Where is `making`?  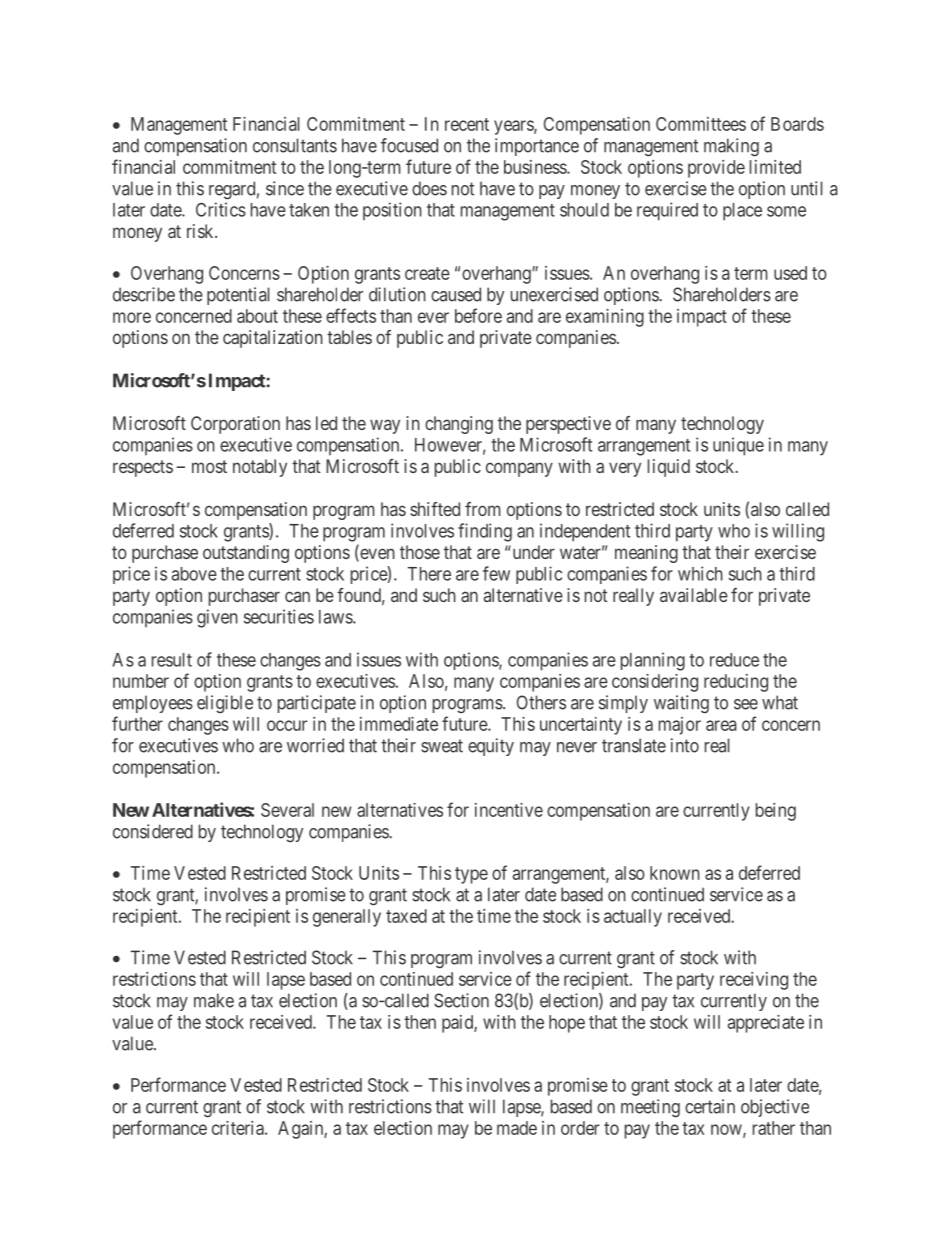 making is located at coordinates (731, 147).
